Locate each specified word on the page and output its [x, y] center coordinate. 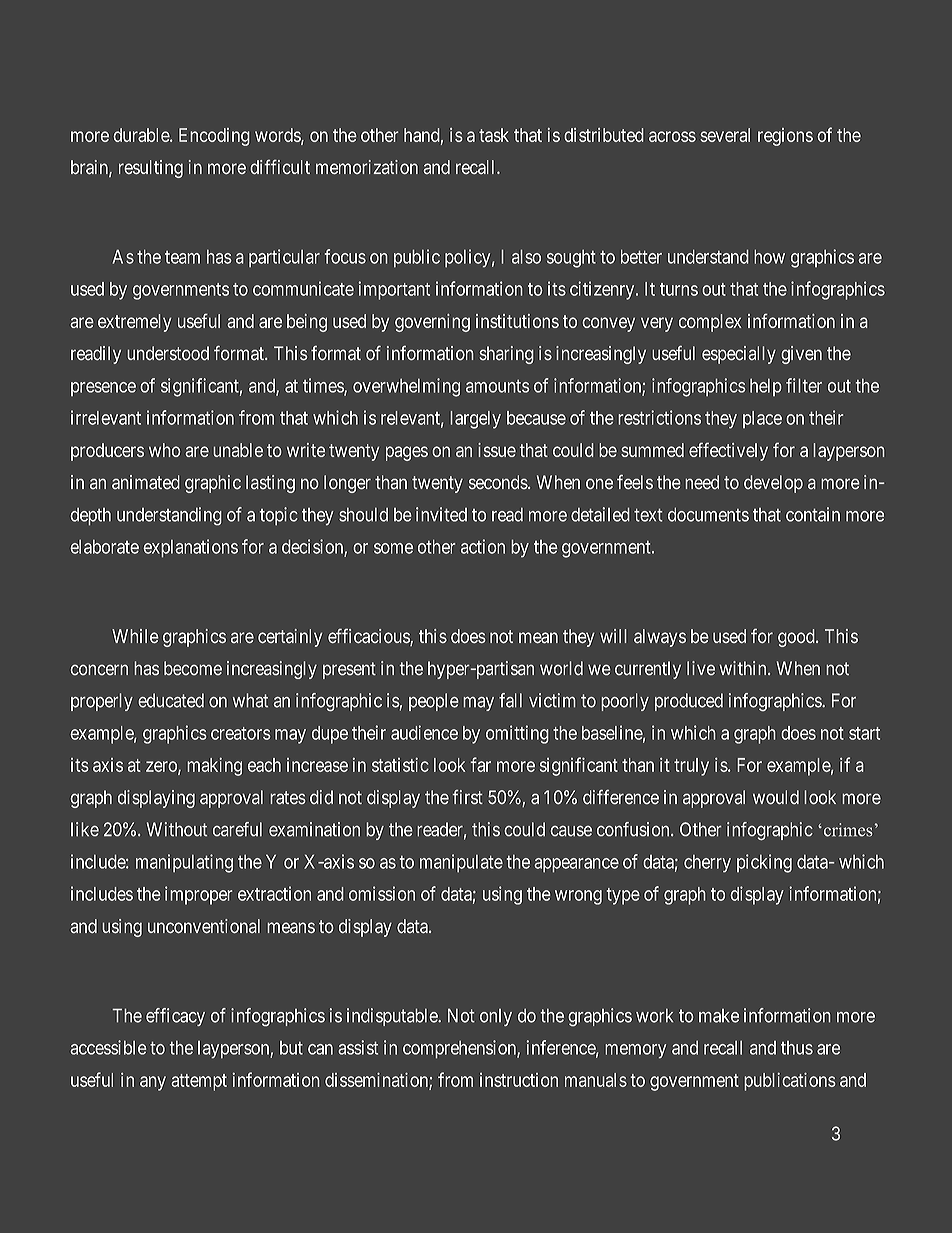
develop [773, 484]
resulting [151, 169]
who [164, 450]
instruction [519, 1080]
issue [497, 450]
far [480, 764]
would [776, 797]
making [214, 767]
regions [785, 137]
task [494, 135]
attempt [199, 1082]
